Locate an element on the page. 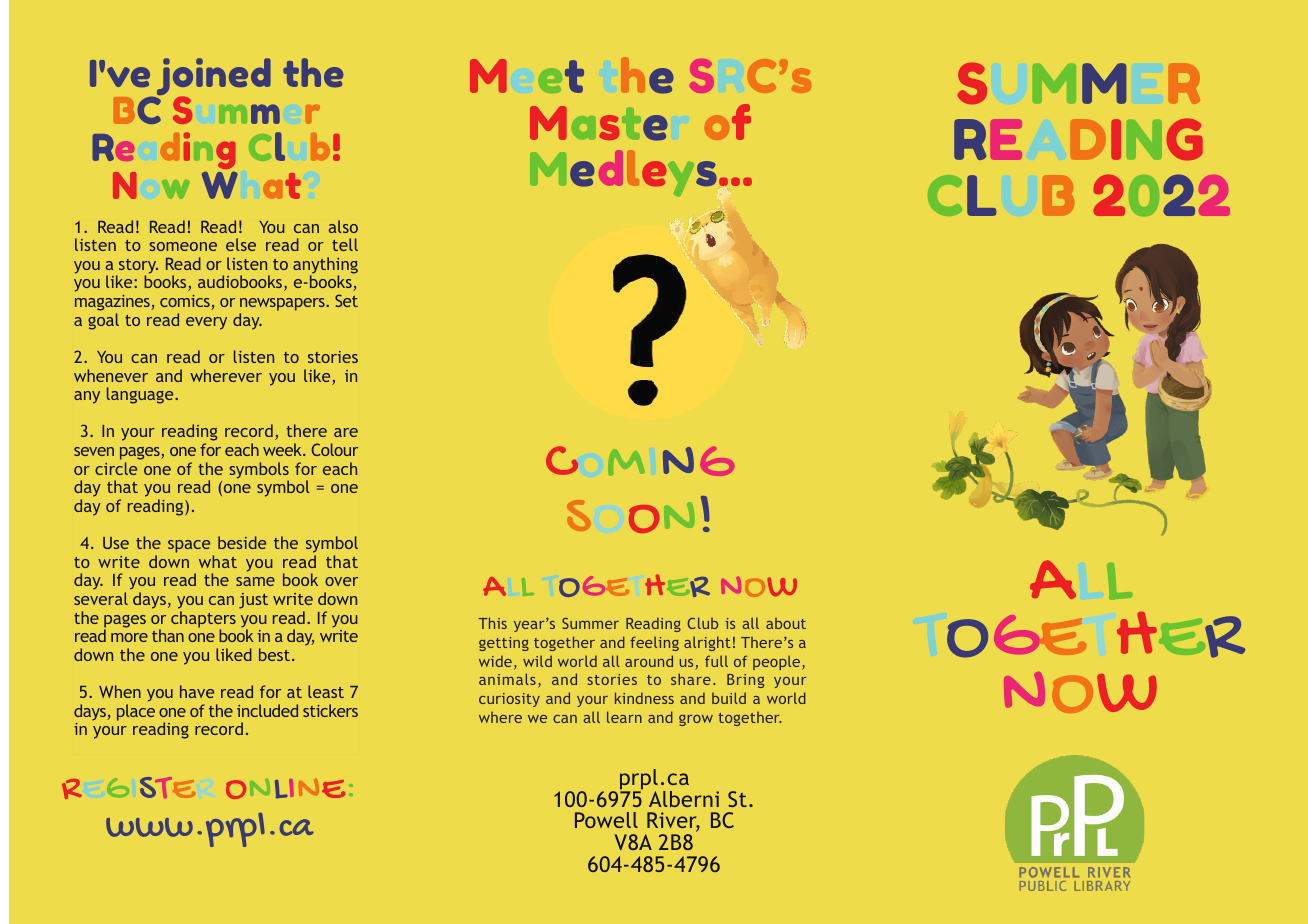  Set is located at coordinates (346, 300).
